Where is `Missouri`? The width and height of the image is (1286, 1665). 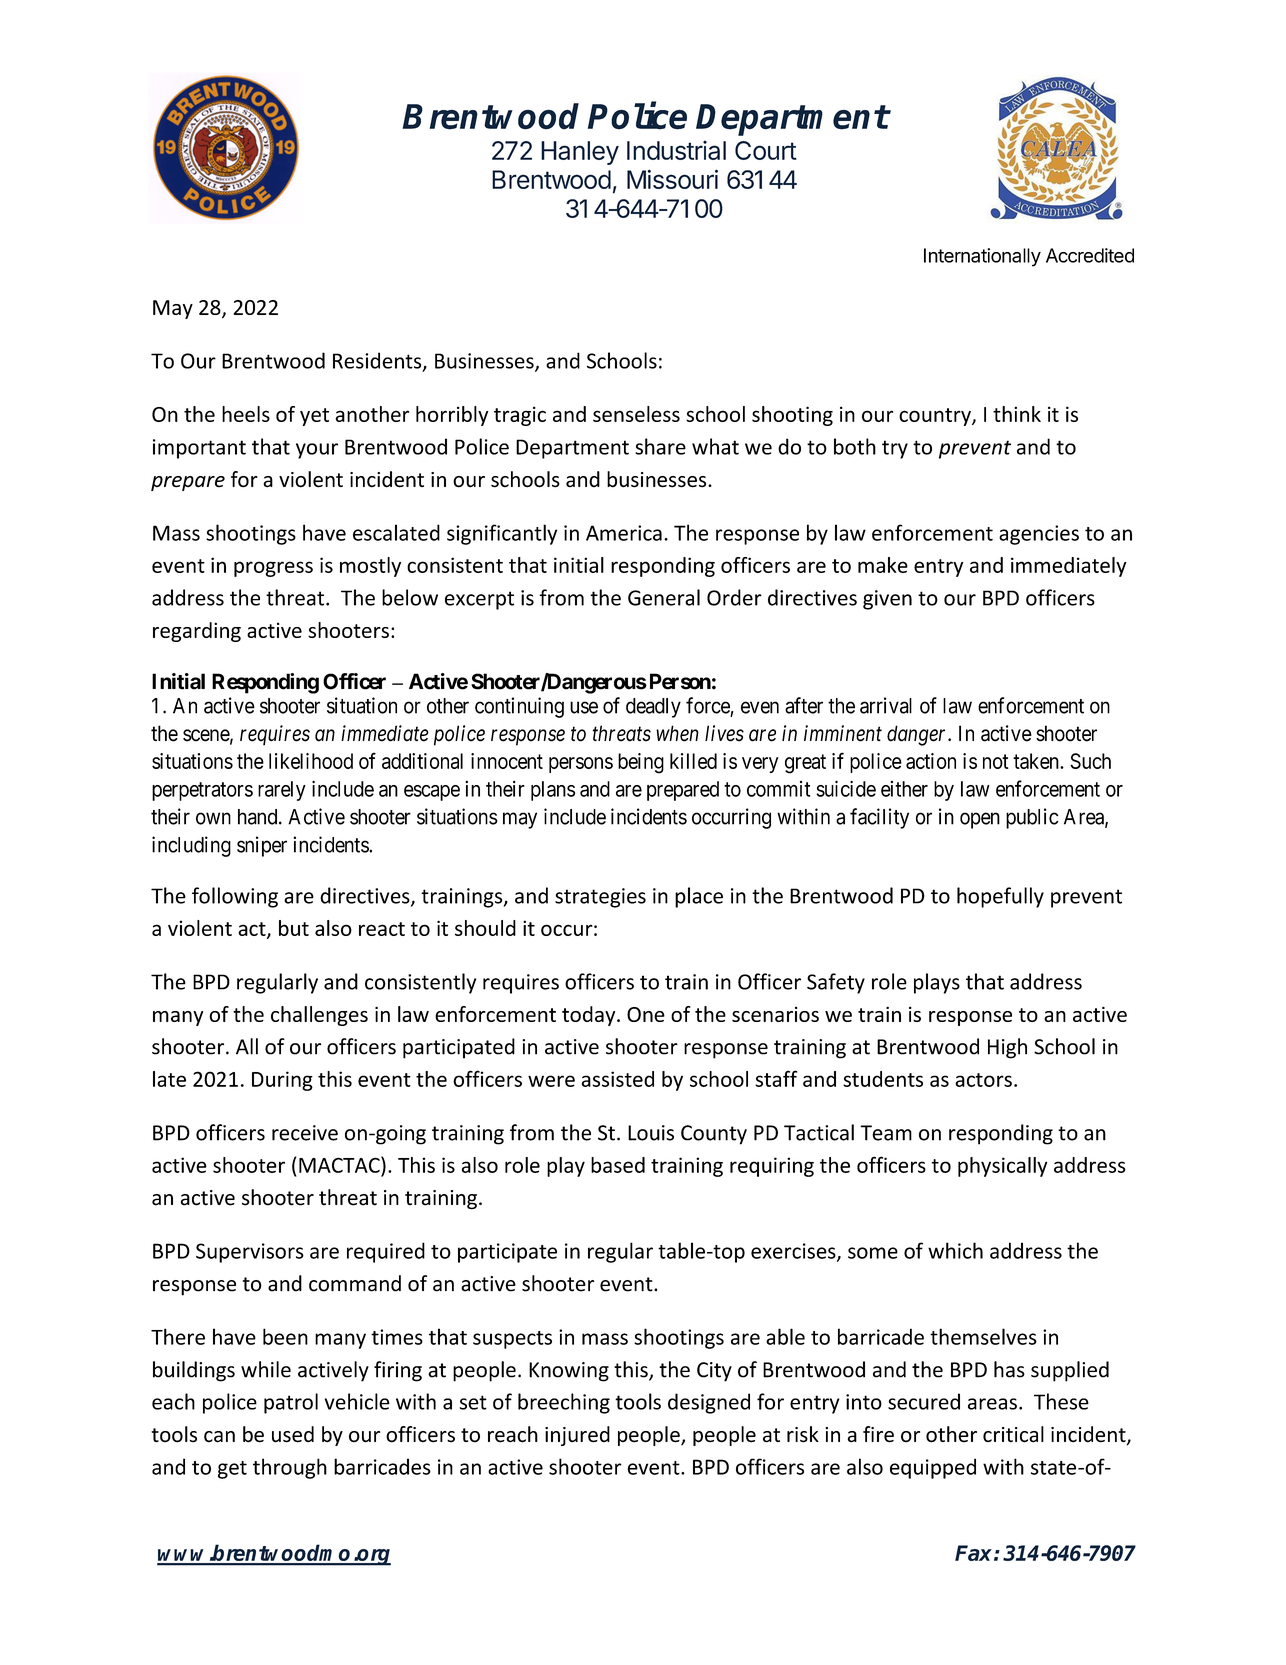
Missouri is located at coordinates (672, 179).
